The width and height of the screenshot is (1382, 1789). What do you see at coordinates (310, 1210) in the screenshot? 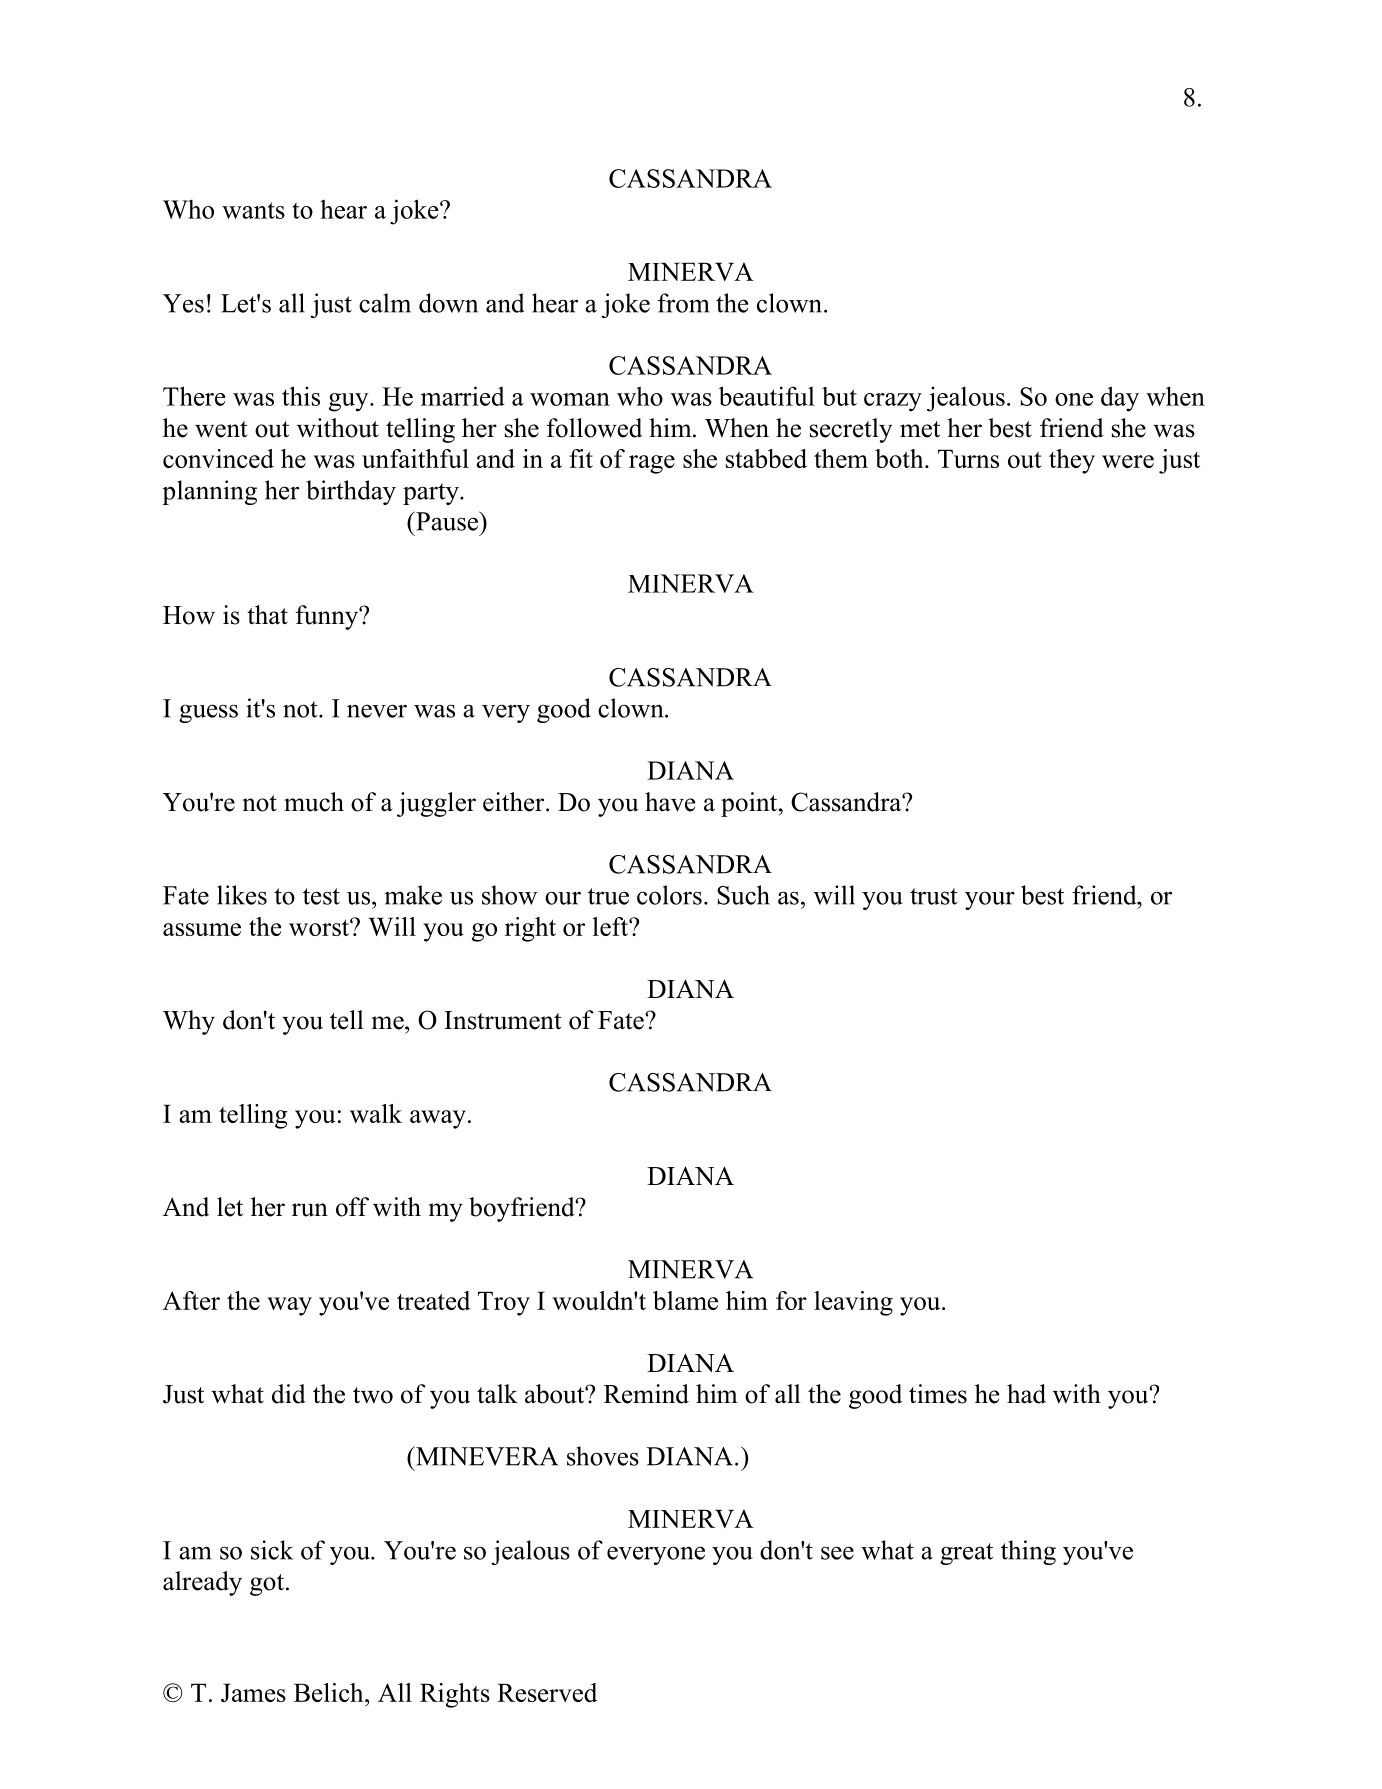
I see `run` at bounding box center [310, 1210].
